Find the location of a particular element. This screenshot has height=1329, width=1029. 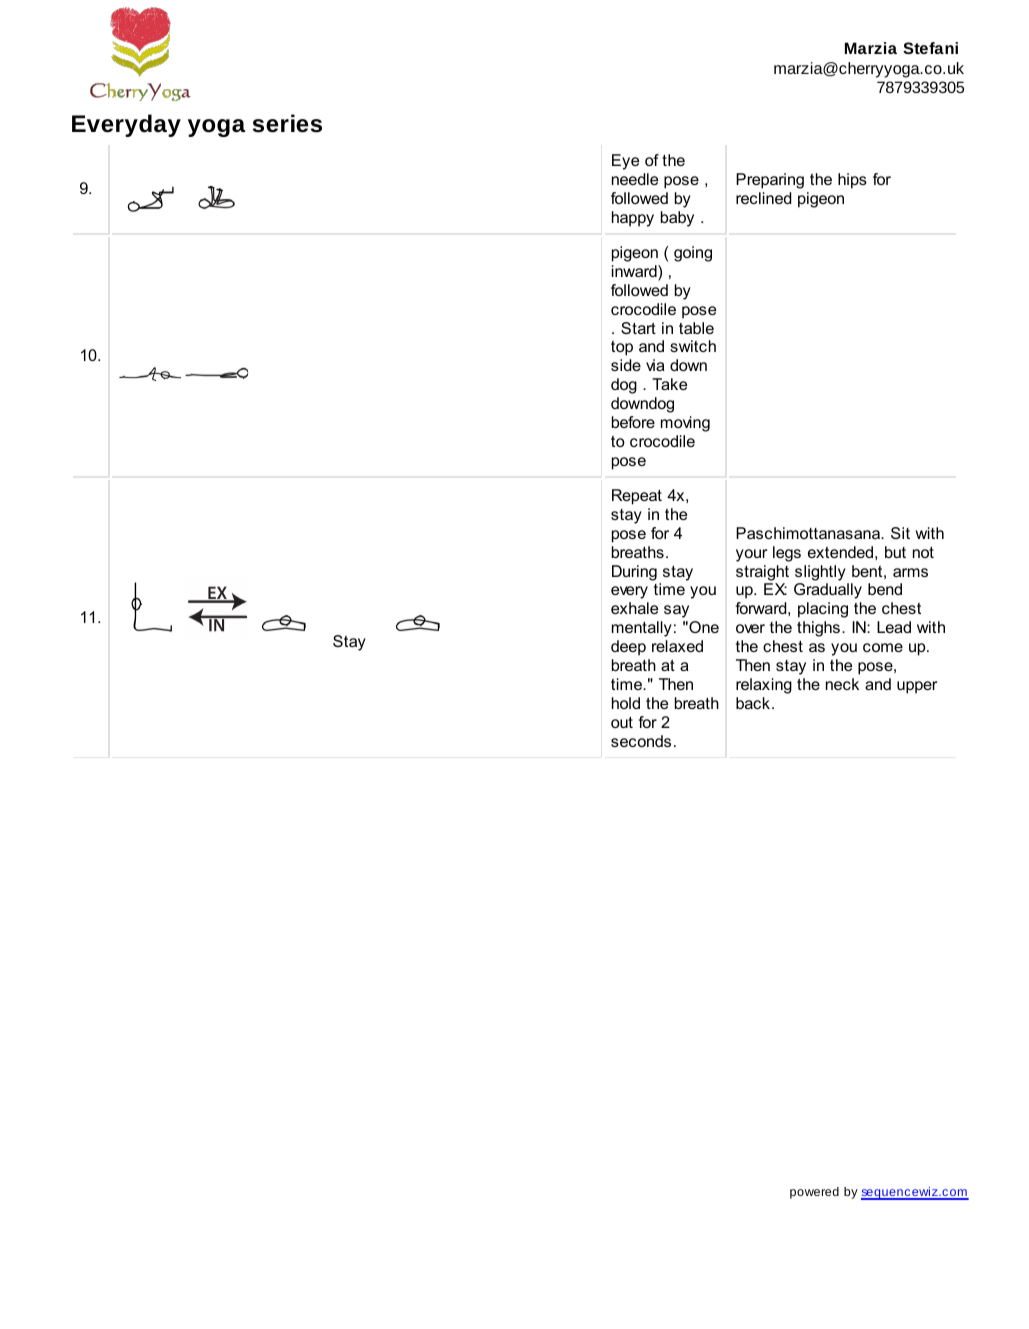

powered is located at coordinates (814, 1193).
